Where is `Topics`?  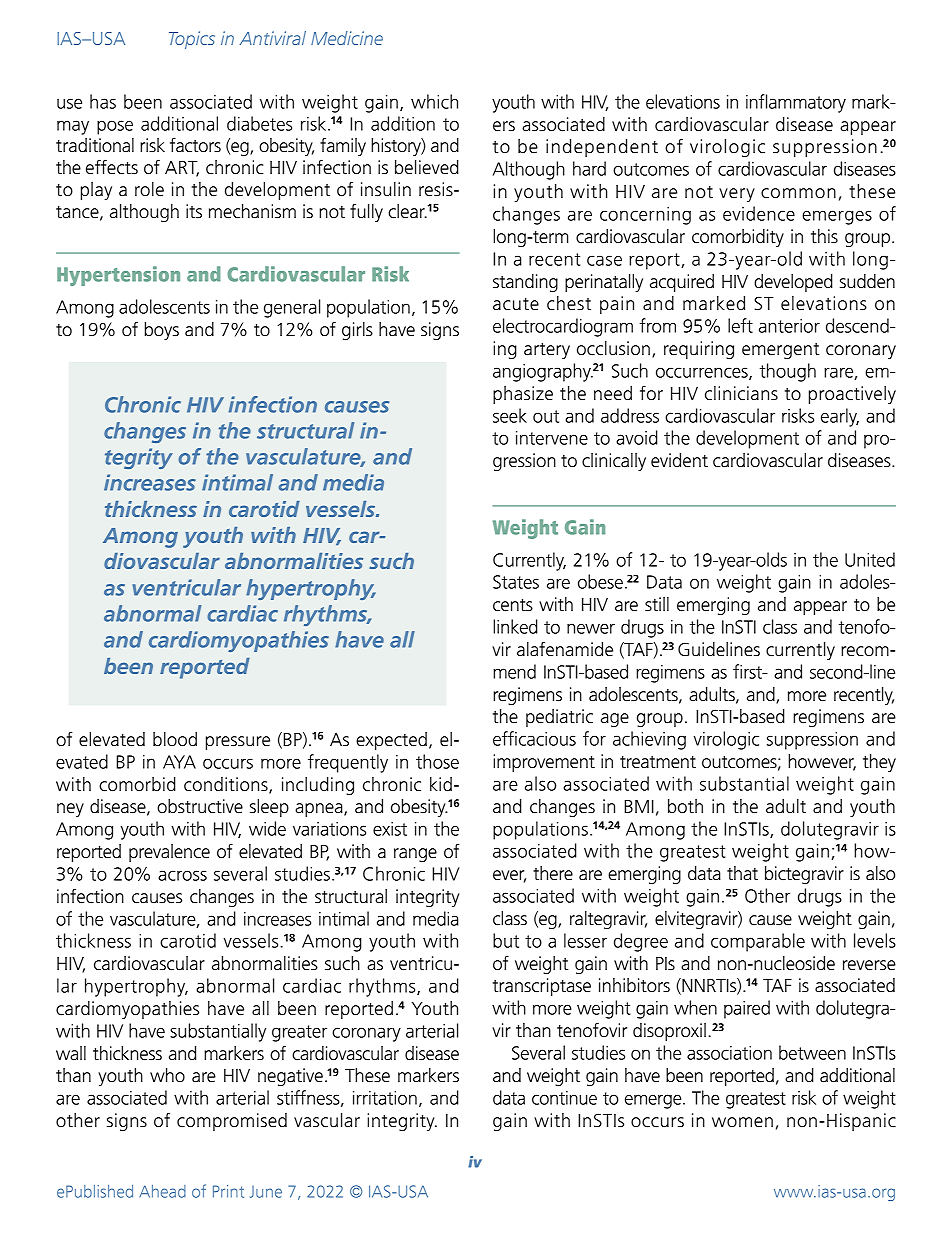 Topics is located at coordinates (192, 40).
